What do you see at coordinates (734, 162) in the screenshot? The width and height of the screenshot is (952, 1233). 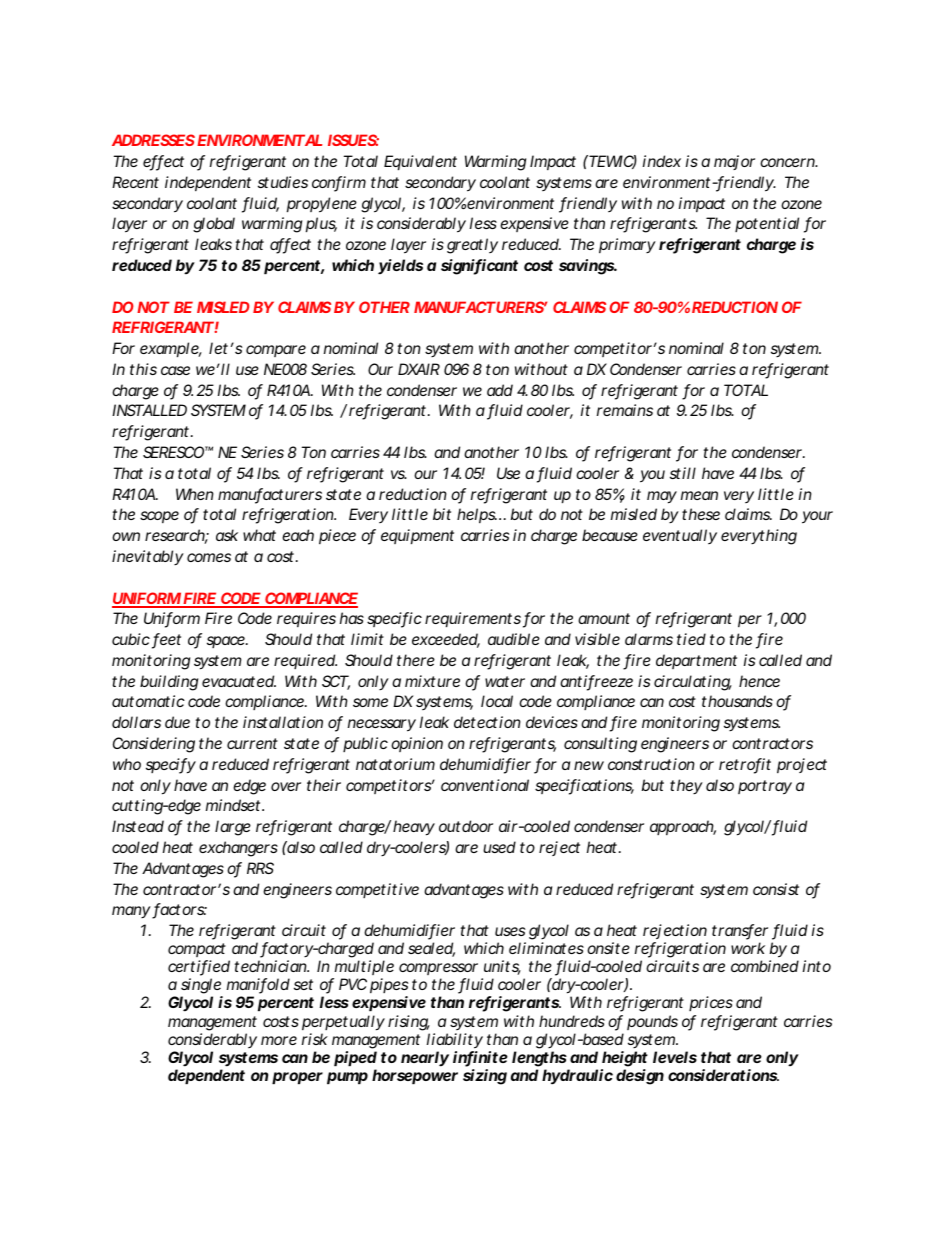 I see `major` at bounding box center [734, 162].
